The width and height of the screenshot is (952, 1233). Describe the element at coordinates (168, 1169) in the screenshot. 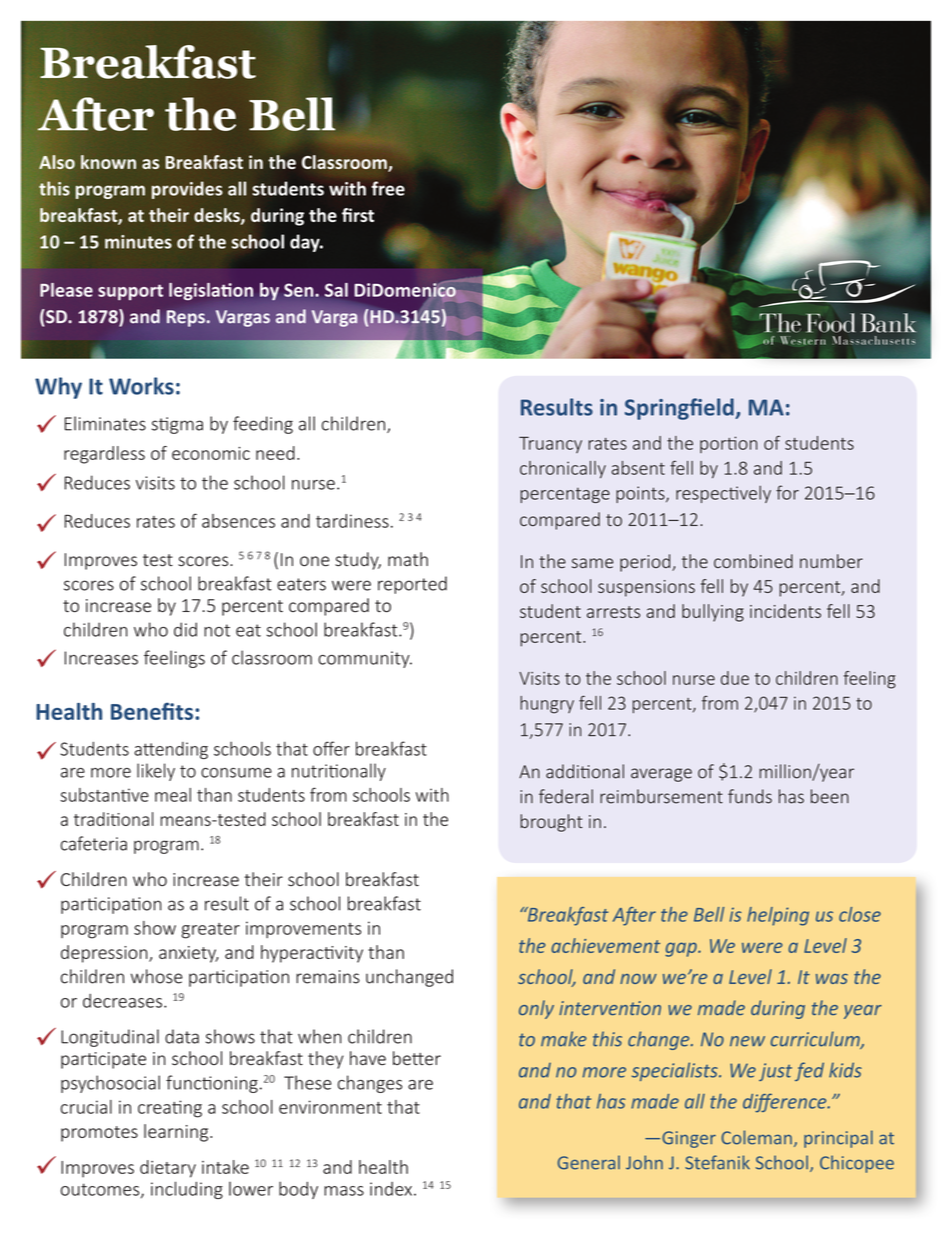

I see `dietary` at that location.
